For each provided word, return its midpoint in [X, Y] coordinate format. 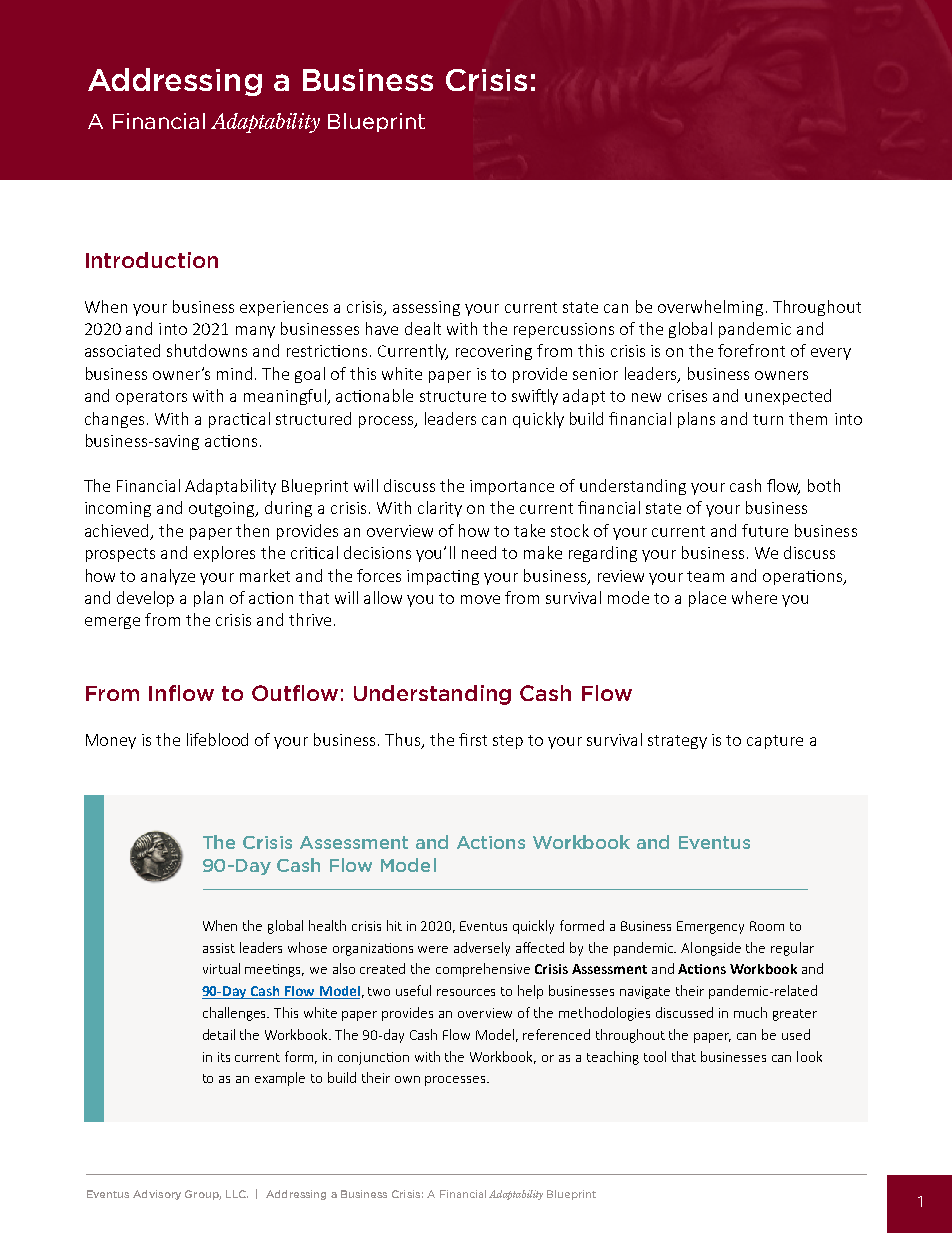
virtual [221, 968]
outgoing [223, 509]
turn [768, 419]
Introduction [152, 260]
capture [775, 742]
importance [512, 487]
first [473, 739]
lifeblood [217, 739]
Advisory [157, 1195]
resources [466, 992]
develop [145, 599]
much [750, 1012]
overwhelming [712, 308]
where [754, 597]
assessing [426, 308]
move [480, 599]
